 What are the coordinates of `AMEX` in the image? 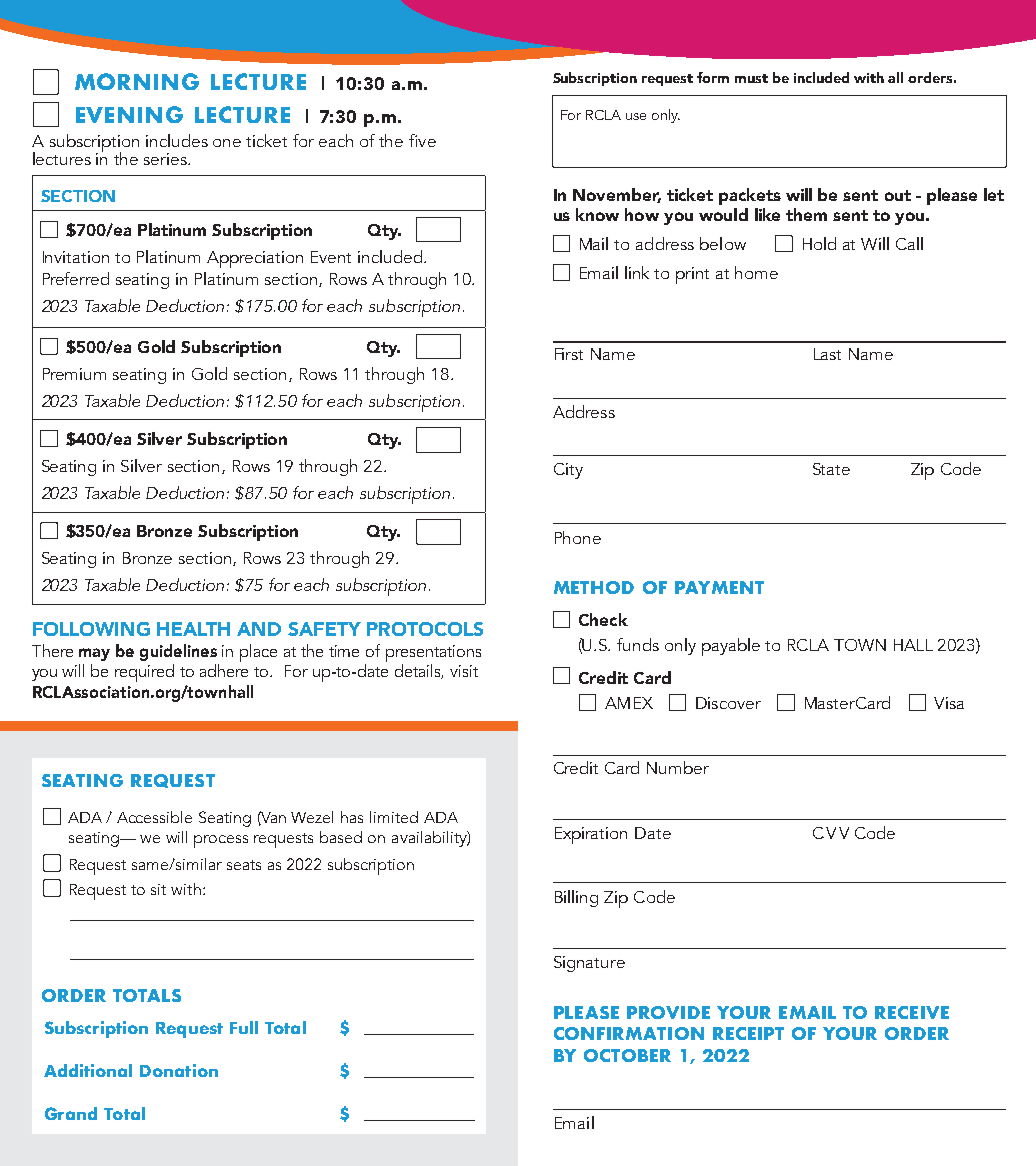 It's located at (629, 703).
